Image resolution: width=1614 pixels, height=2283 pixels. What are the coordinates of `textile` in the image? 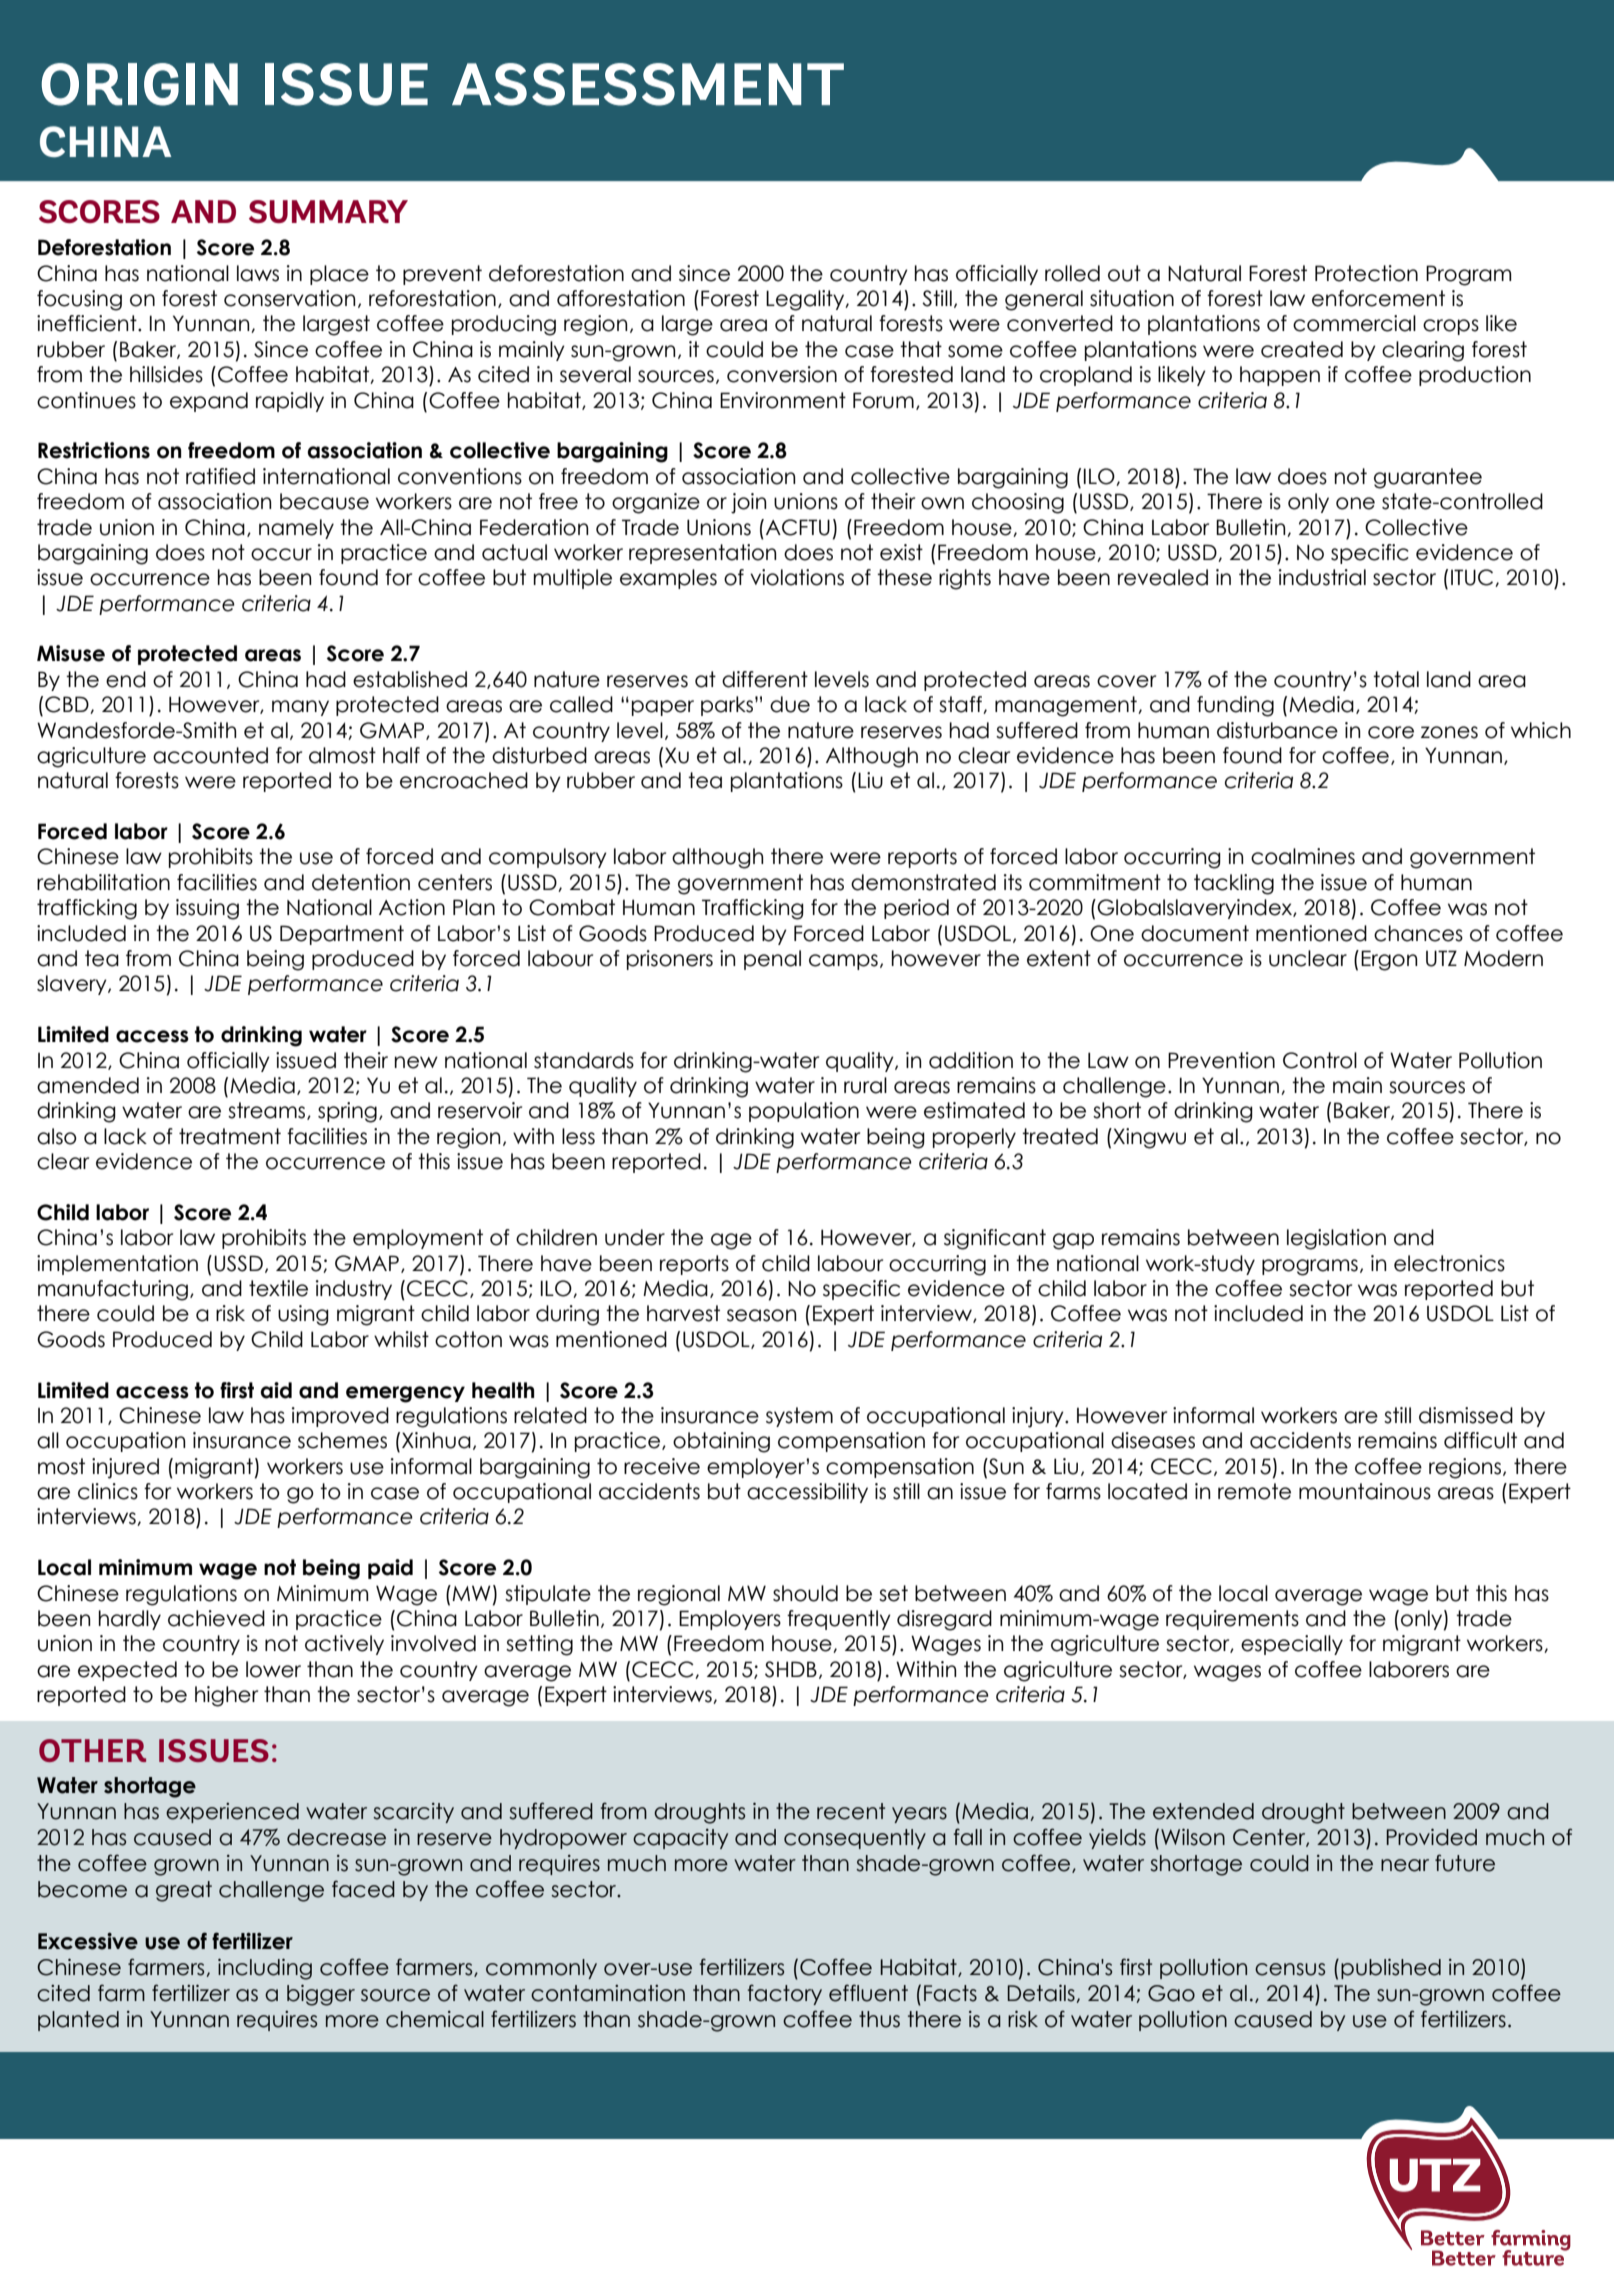 It's located at (278, 1288).
